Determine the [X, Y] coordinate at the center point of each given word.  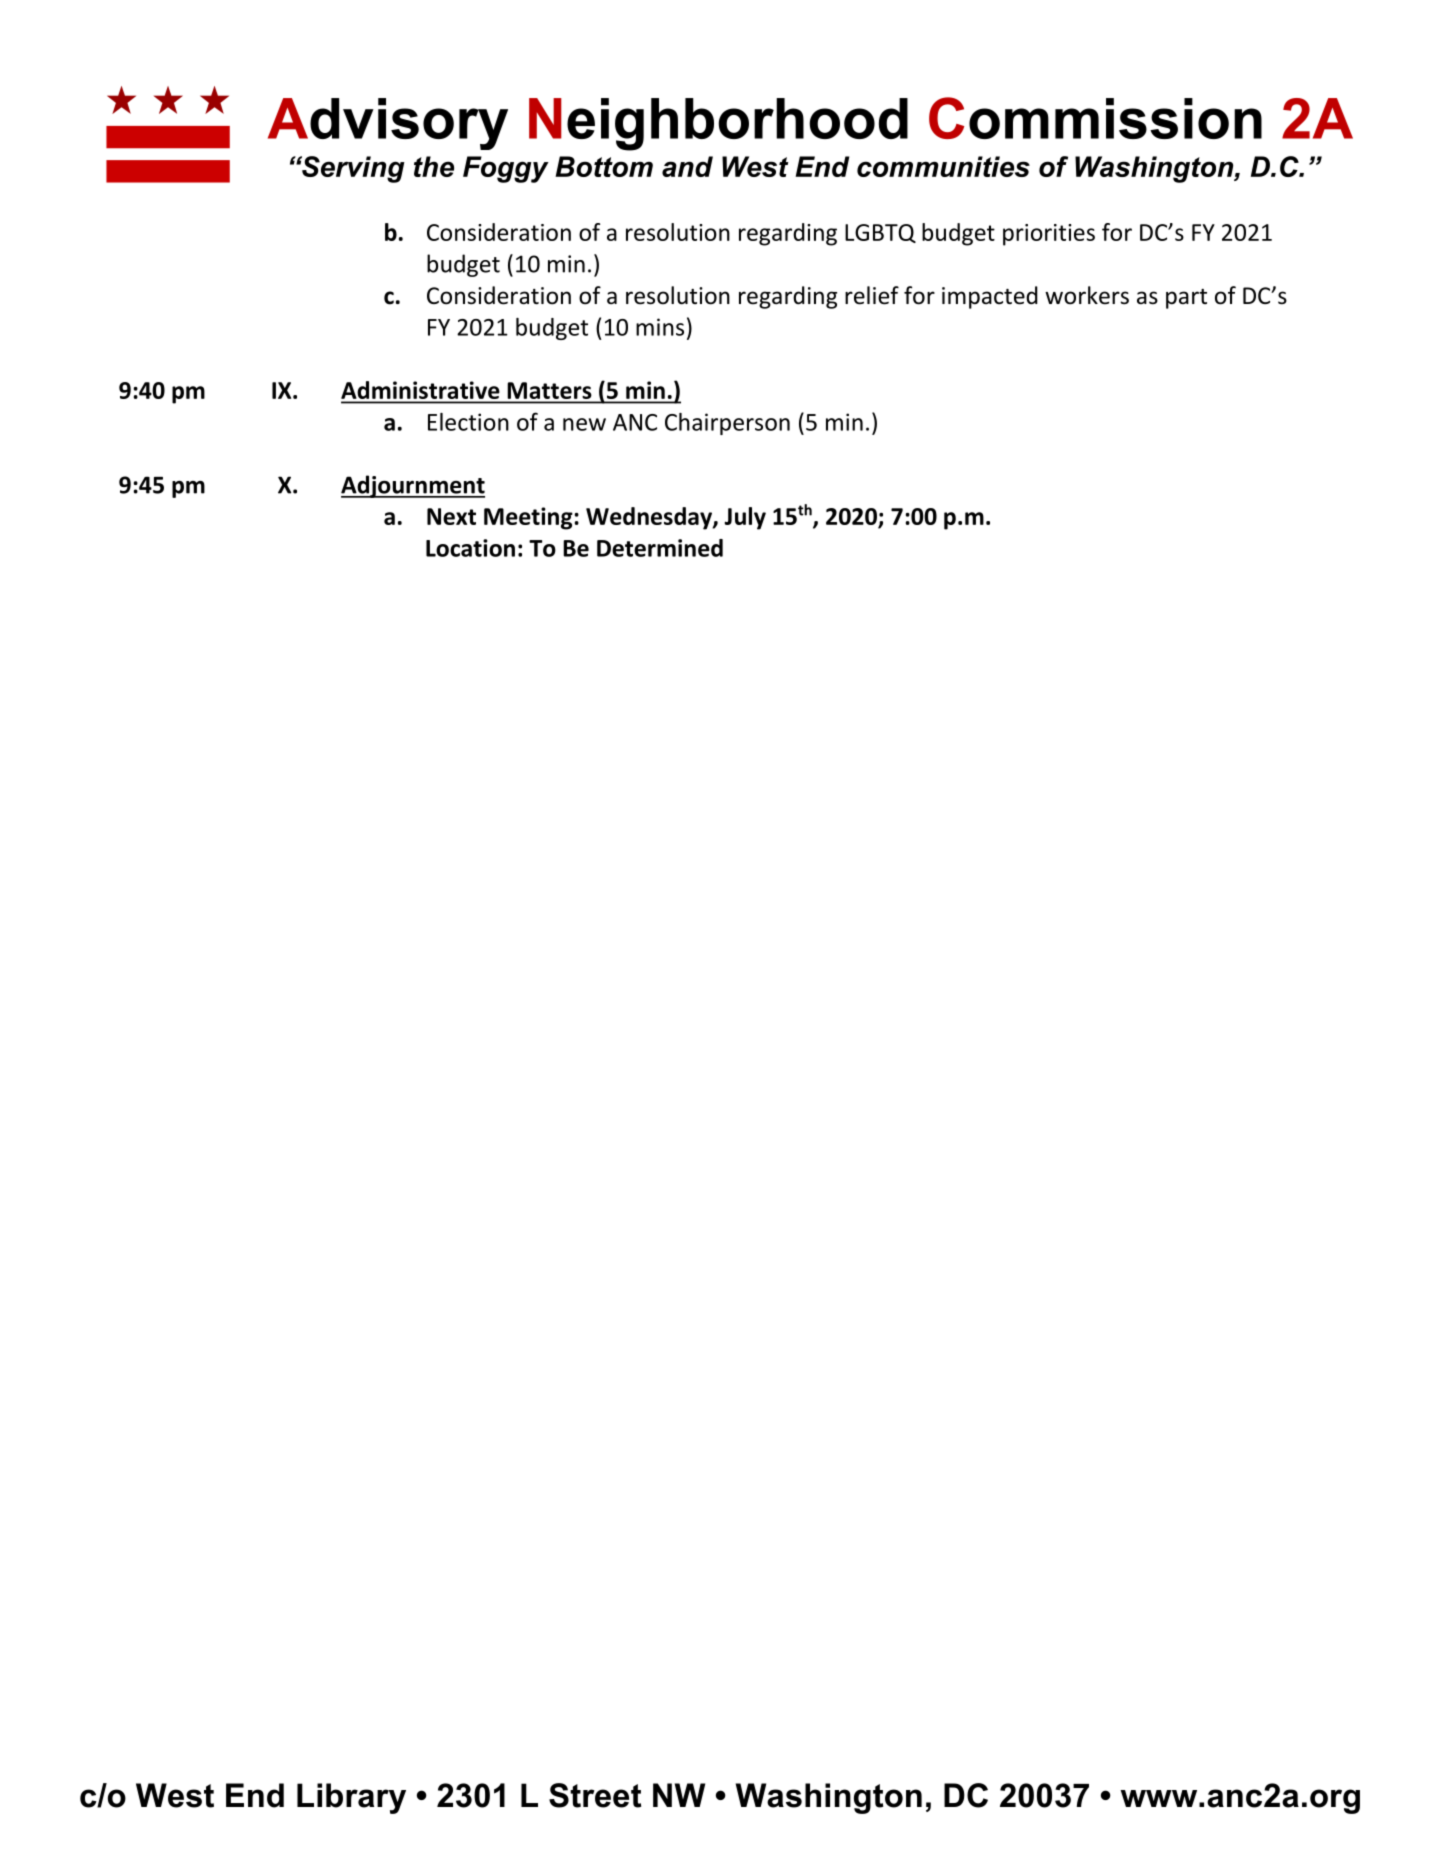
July [745, 518]
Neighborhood [718, 124]
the [434, 166]
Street [595, 1795]
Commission [1095, 118]
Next [451, 516]
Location [470, 548]
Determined [660, 548]
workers [1087, 295]
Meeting [529, 518]
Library [351, 1798]
